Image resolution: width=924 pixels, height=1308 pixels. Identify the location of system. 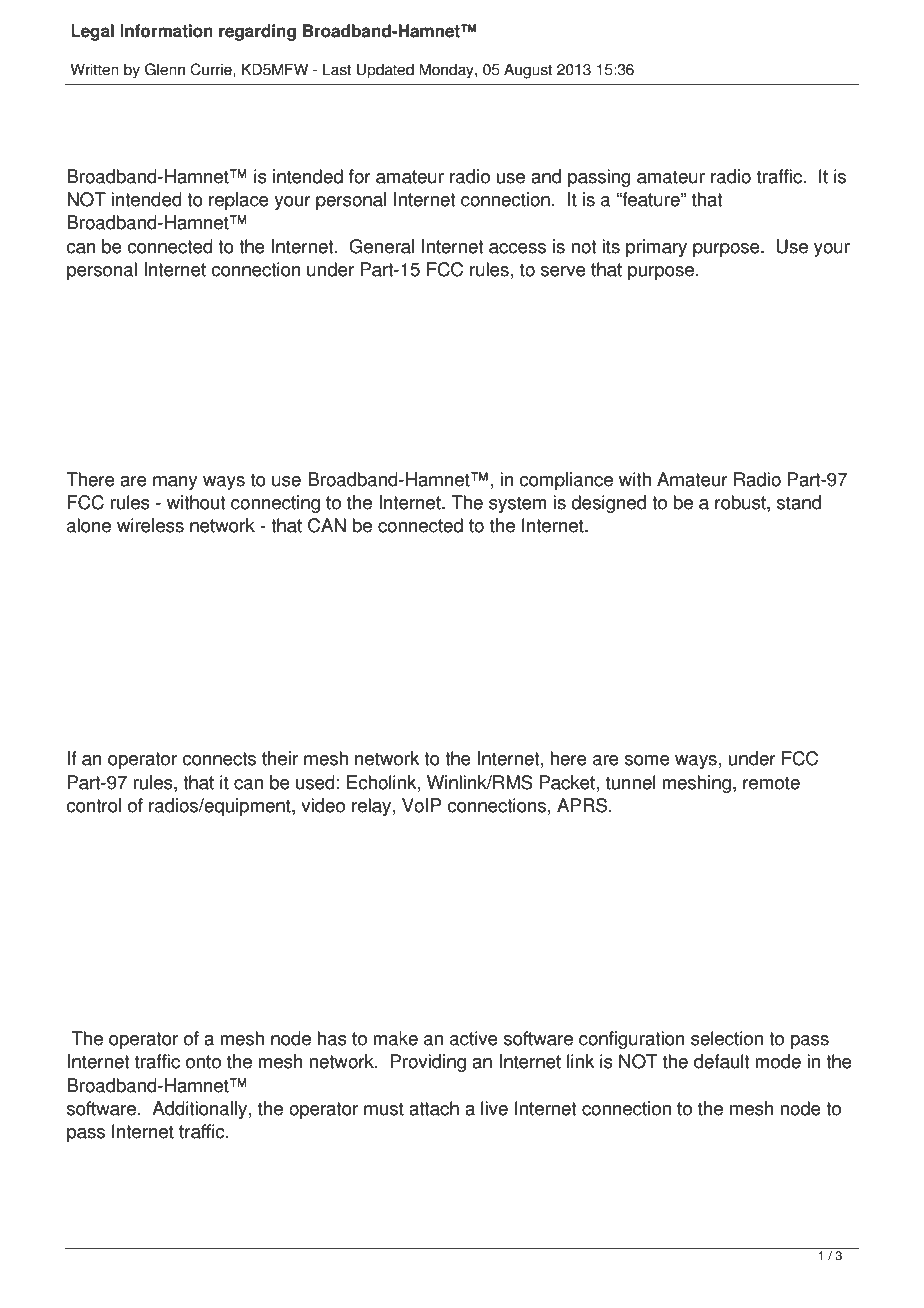
(518, 504).
